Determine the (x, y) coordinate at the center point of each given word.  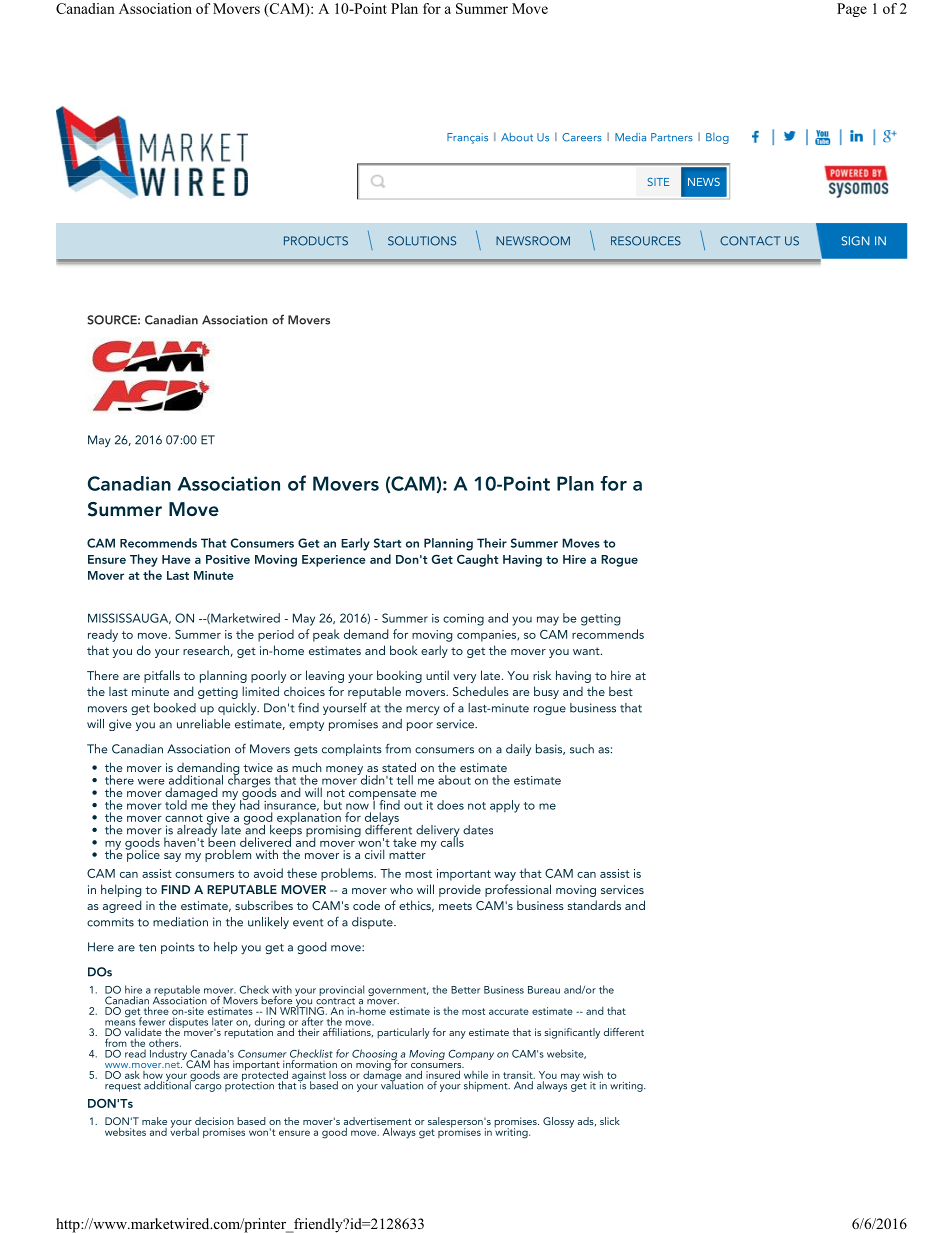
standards (594, 905)
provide (460, 891)
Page (852, 10)
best (621, 691)
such (582, 749)
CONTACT (750, 241)
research (206, 650)
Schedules (481, 691)
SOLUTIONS (422, 241)
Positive (228, 559)
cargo (208, 1088)
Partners (672, 137)
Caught (478, 560)
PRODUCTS (316, 241)
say (172, 857)
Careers (582, 137)
